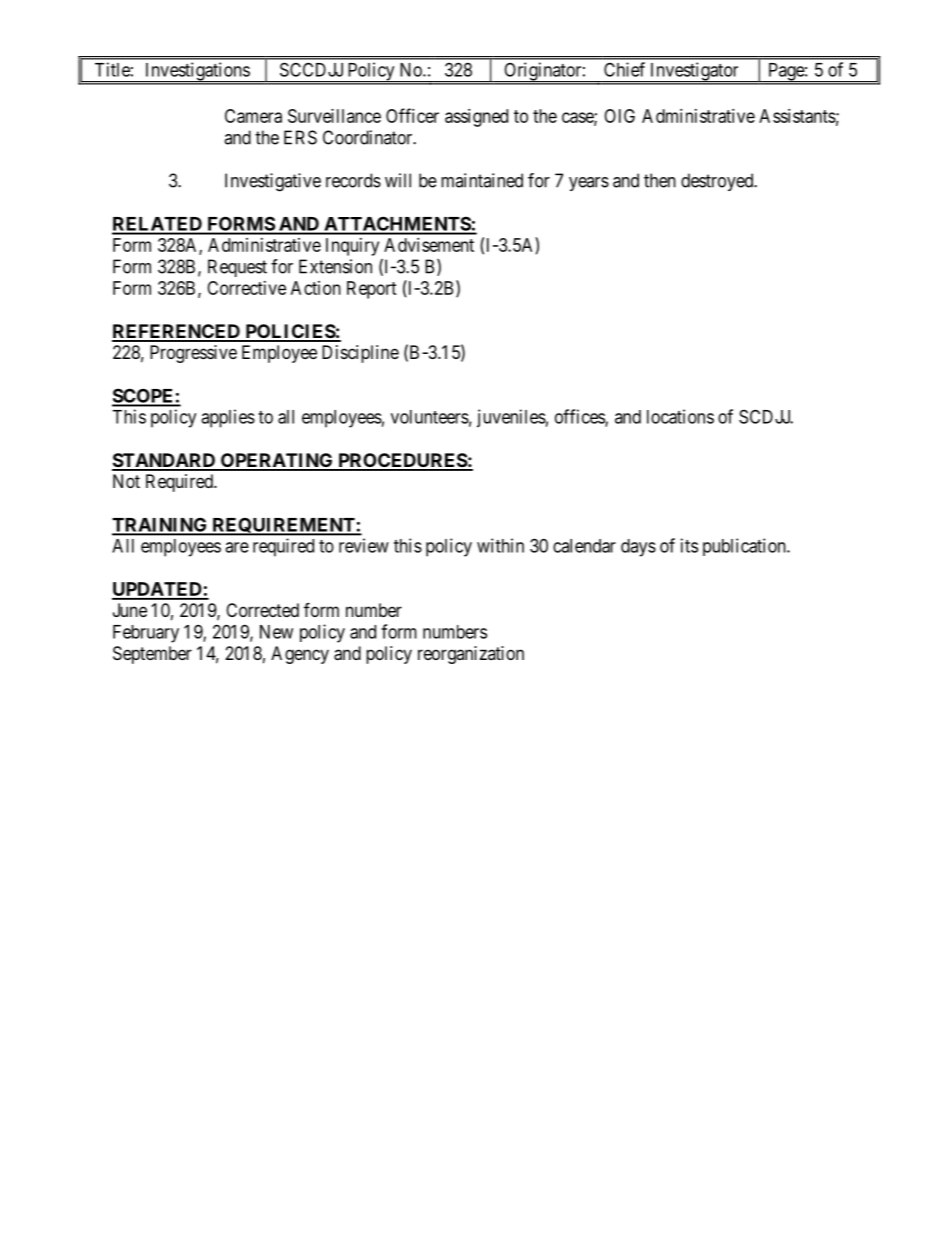  Describe the element at coordinates (429, 245) in the screenshot. I see `Advisement` at that location.
